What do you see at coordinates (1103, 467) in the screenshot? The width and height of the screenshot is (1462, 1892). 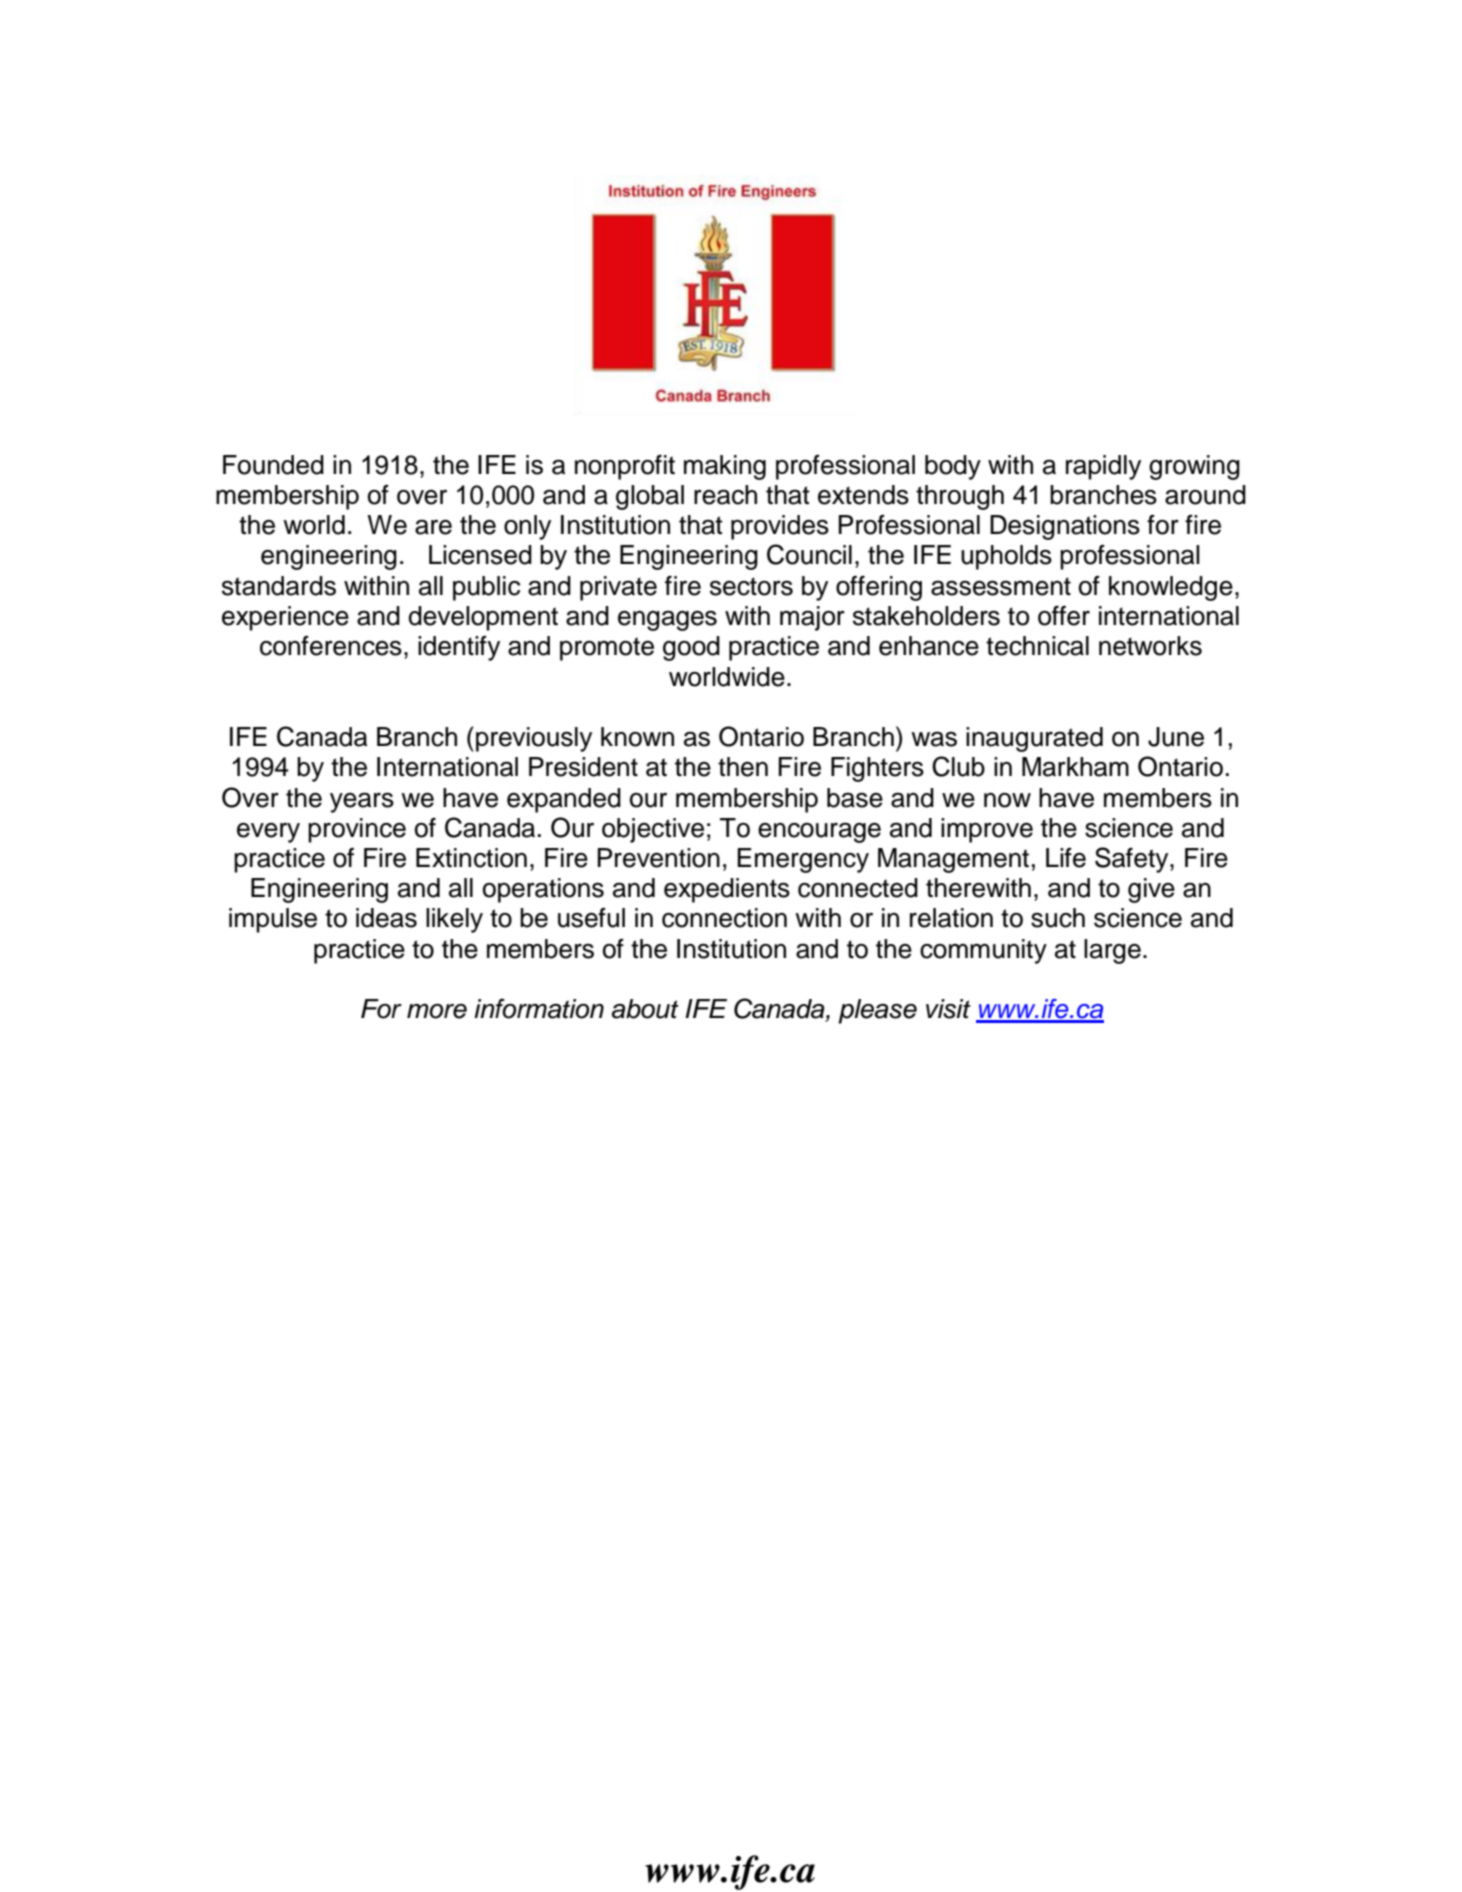 I see `rapidly` at bounding box center [1103, 467].
